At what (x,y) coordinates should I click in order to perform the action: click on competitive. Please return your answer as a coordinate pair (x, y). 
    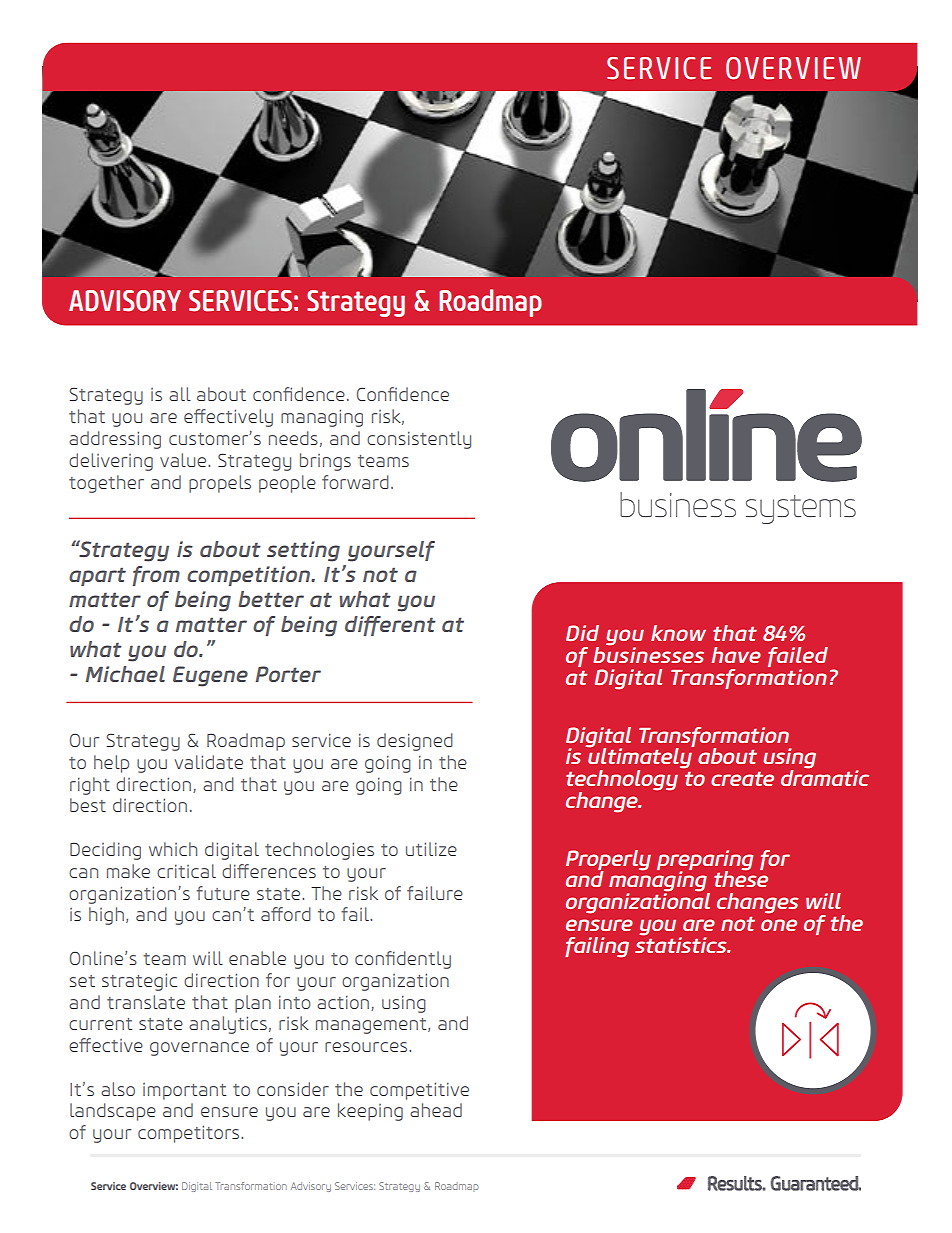
    Looking at the image, I should click on (419, 1091).
